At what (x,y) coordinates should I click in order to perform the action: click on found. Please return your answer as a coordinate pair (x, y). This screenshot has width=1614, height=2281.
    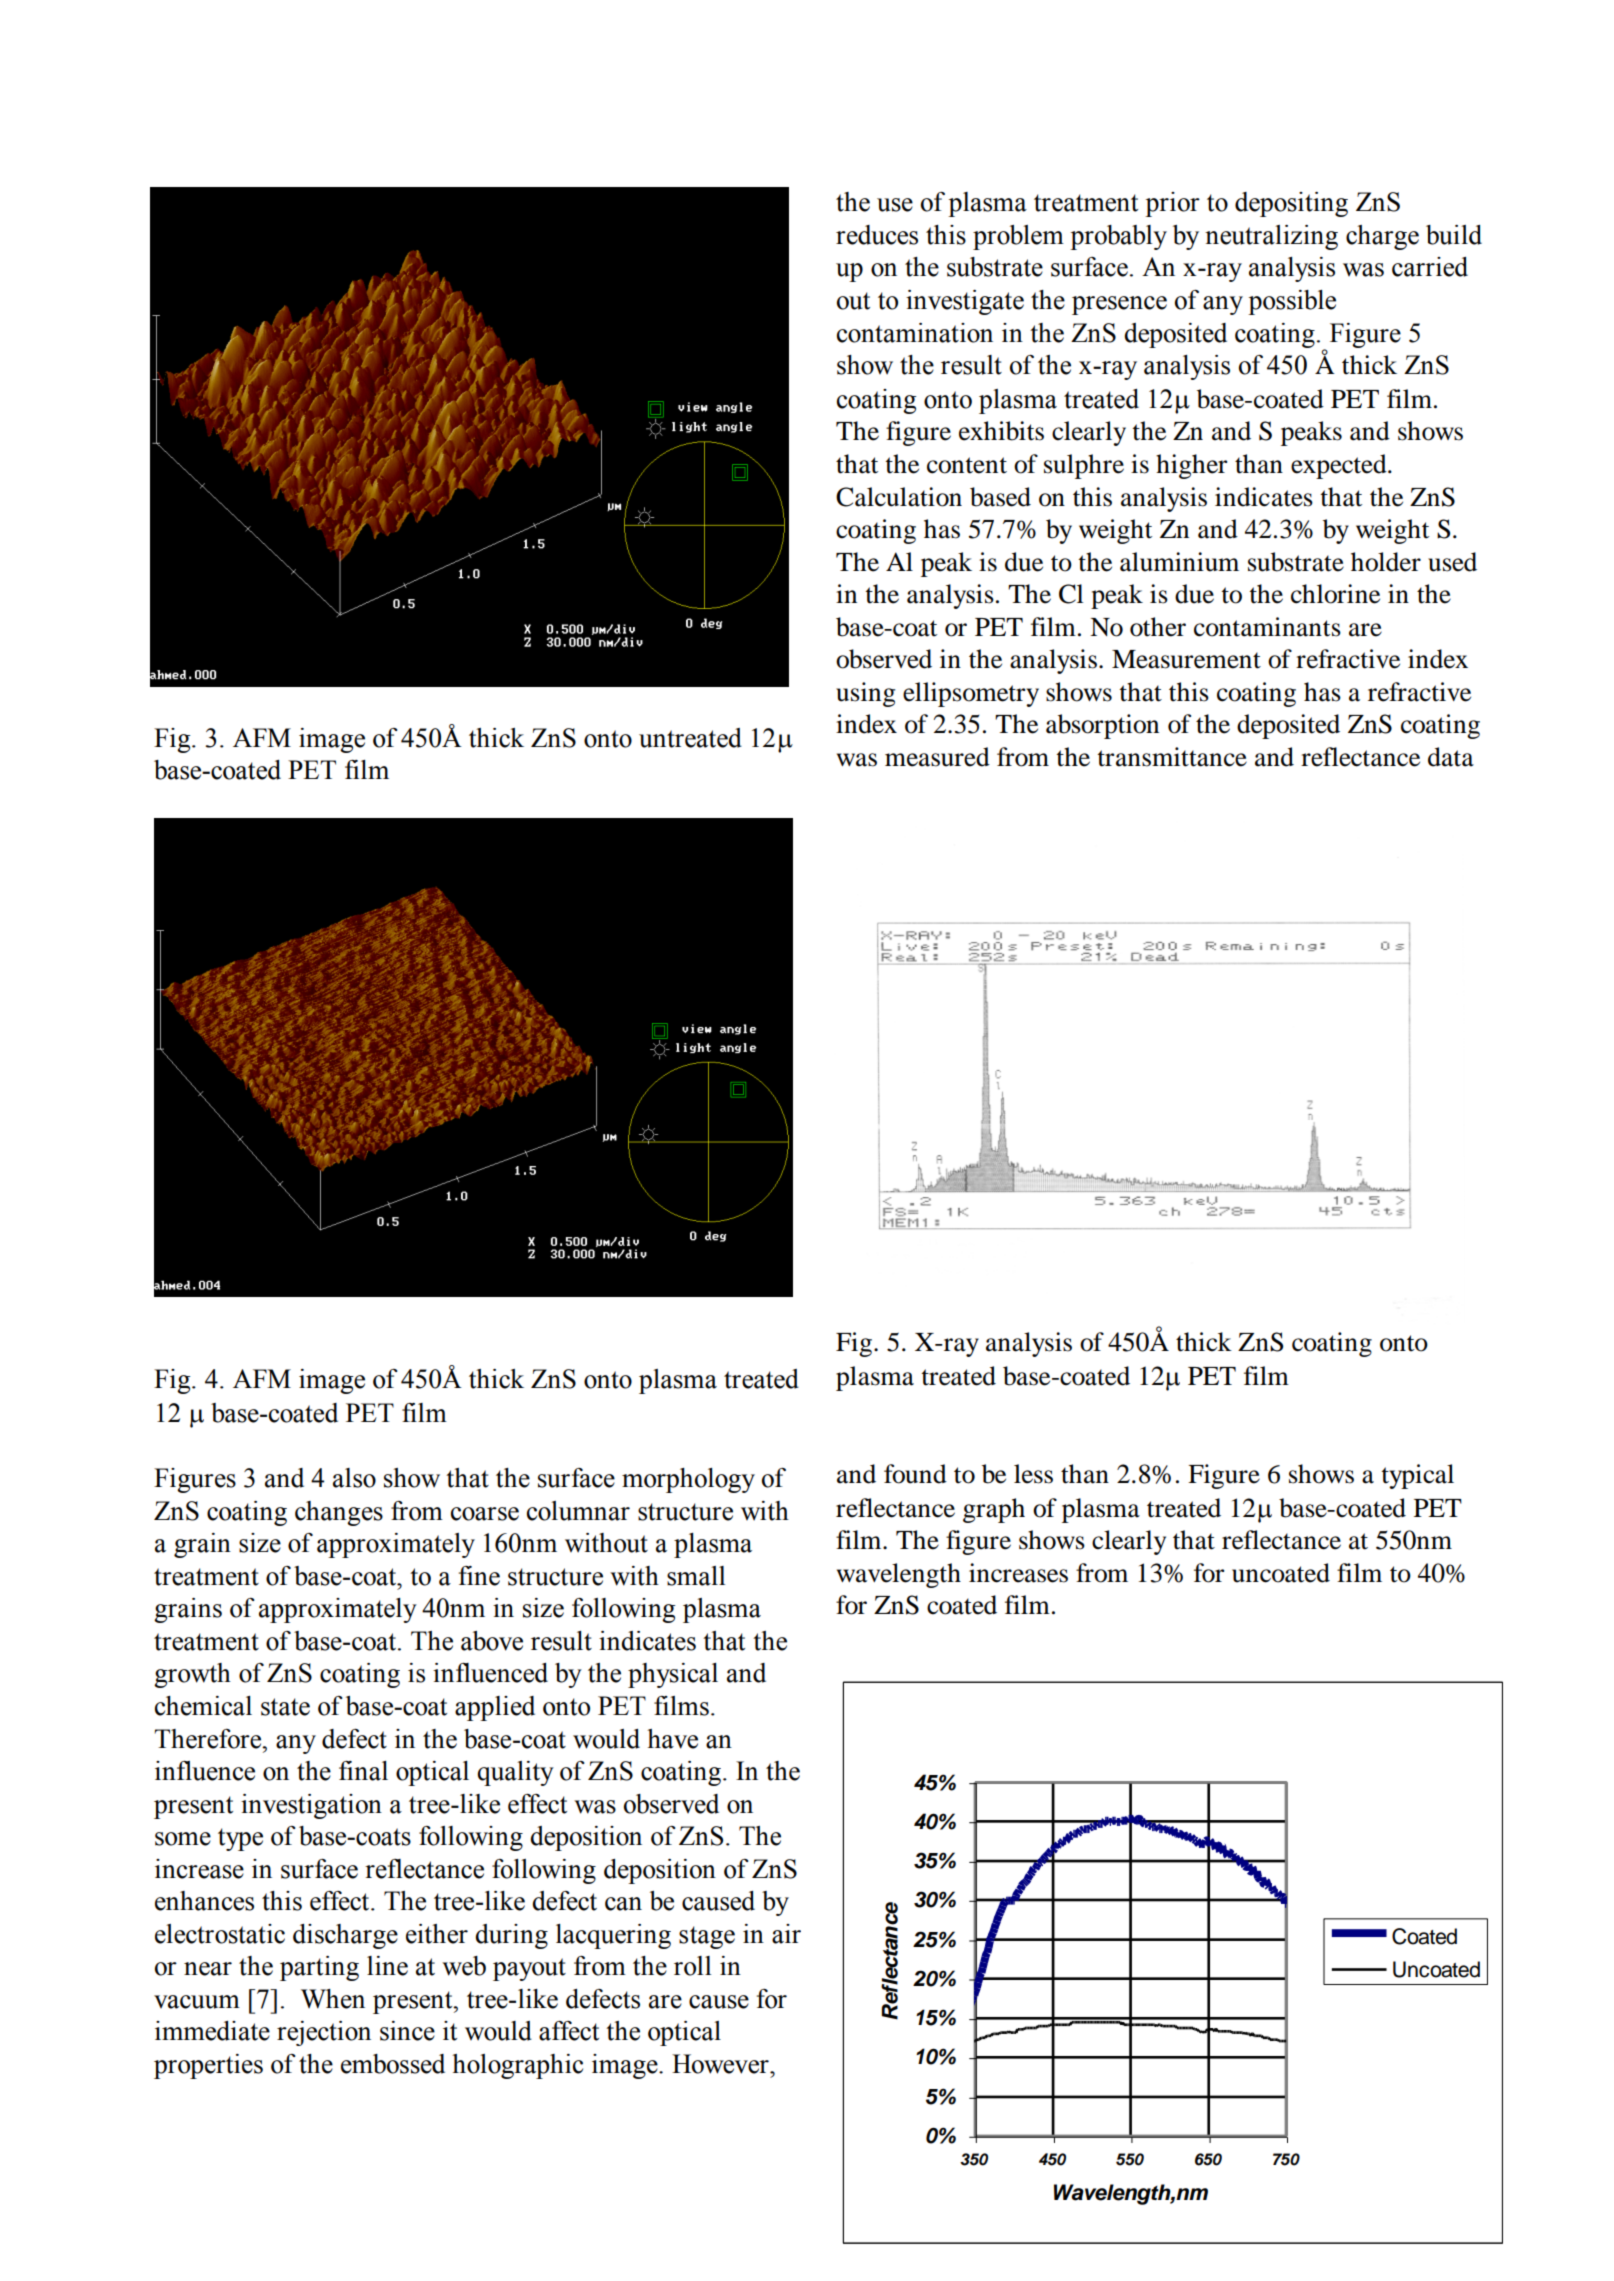
    Looking at the image, I should click on (915, 1474).
